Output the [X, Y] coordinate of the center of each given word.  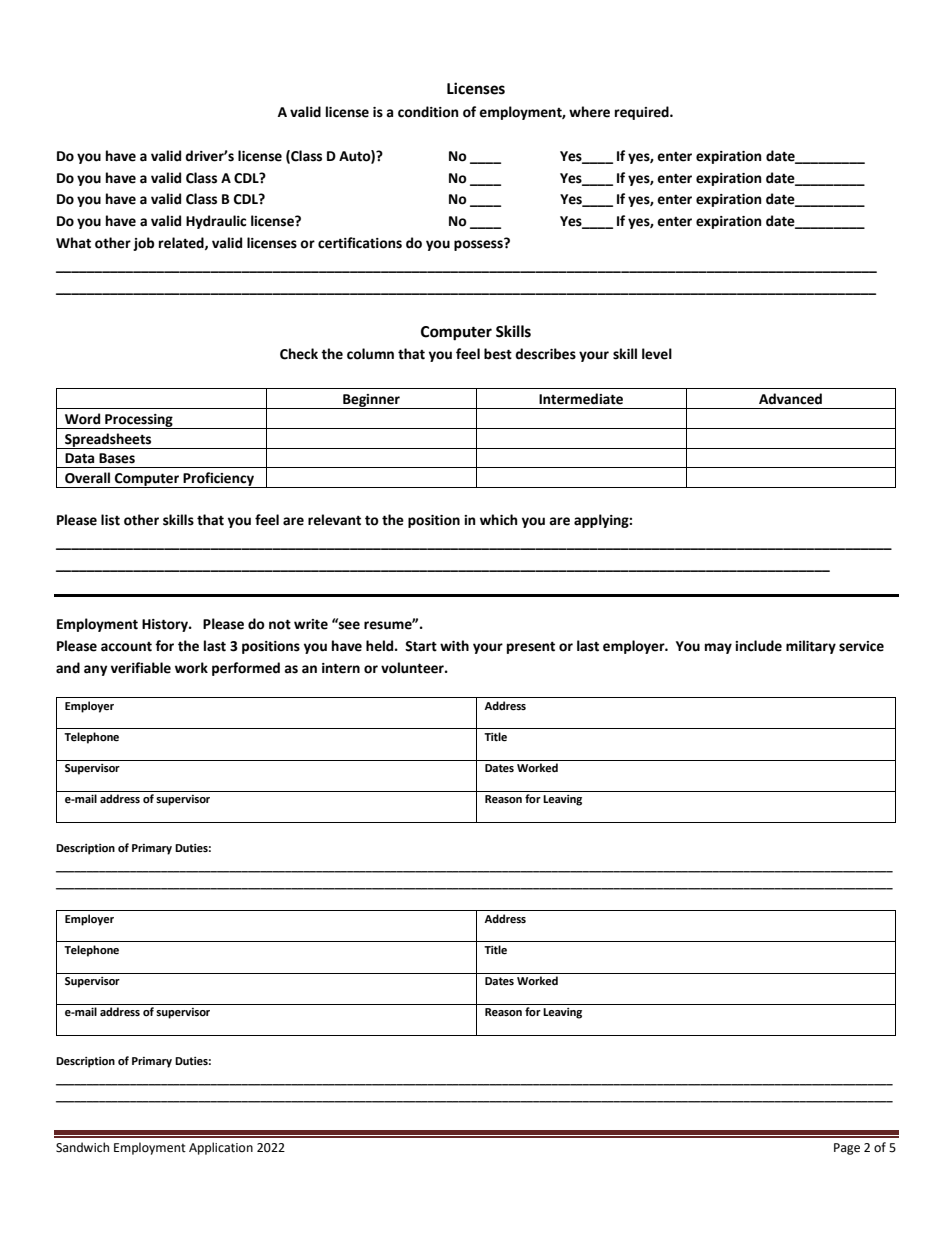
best [498, 354]
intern [341, 668]
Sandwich [82, 1147]
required [643, 113]
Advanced [790, 399]
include [758, 646]
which [499, 520]
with [454, 646]
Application [221, 1148]
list [110, 520]
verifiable [140, 668]
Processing [139, 421]
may [718, 648]
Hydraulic [216, 222]
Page [847, 1149]
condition [428, 112]
